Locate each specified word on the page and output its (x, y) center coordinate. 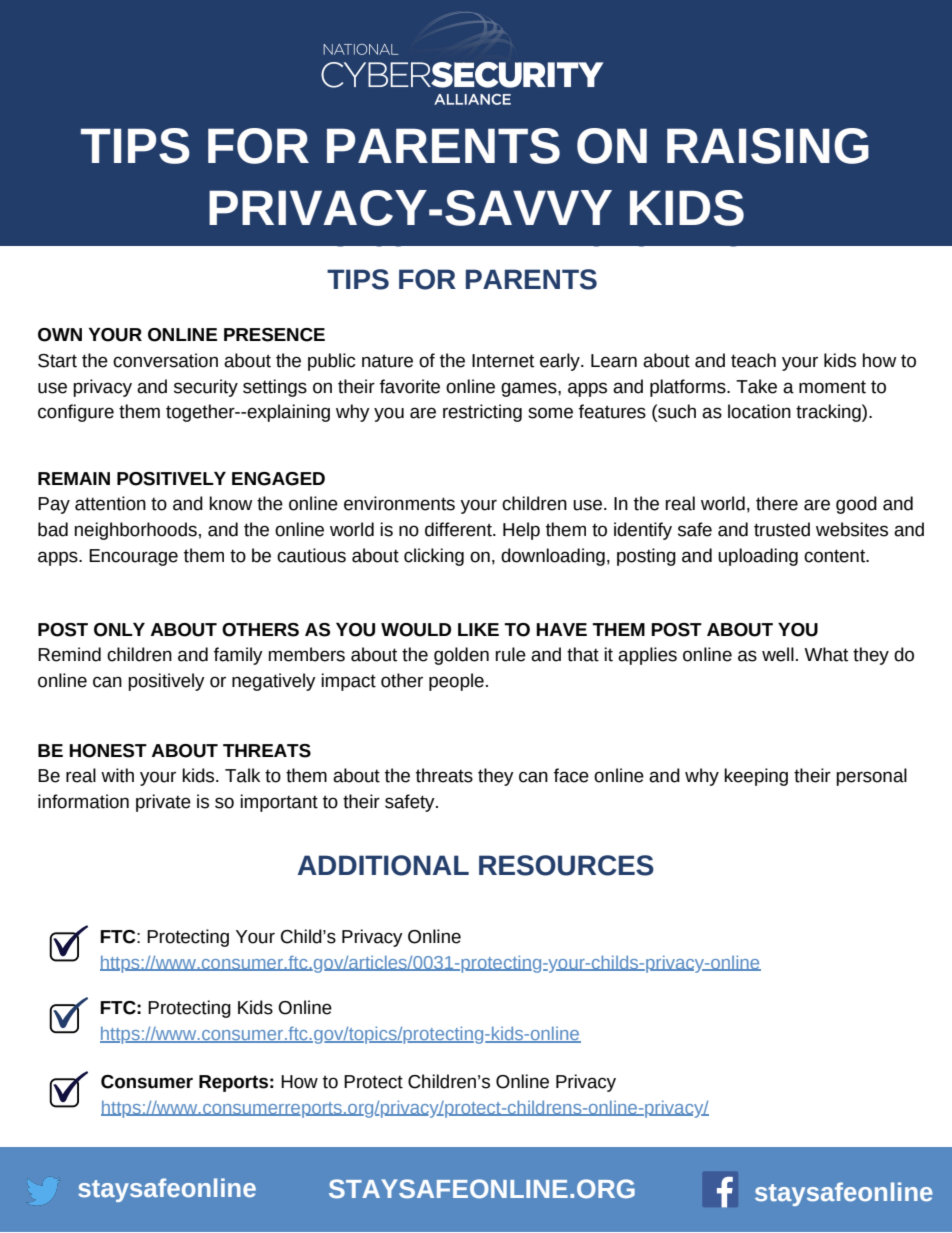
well (778, 654)
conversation (165, 360)
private (163, 803)
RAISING (768, 146)
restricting (482, 413)
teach (753, 360)
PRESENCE (274, 335)
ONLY (119, 630)
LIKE (478, 629)
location (759, 411)
